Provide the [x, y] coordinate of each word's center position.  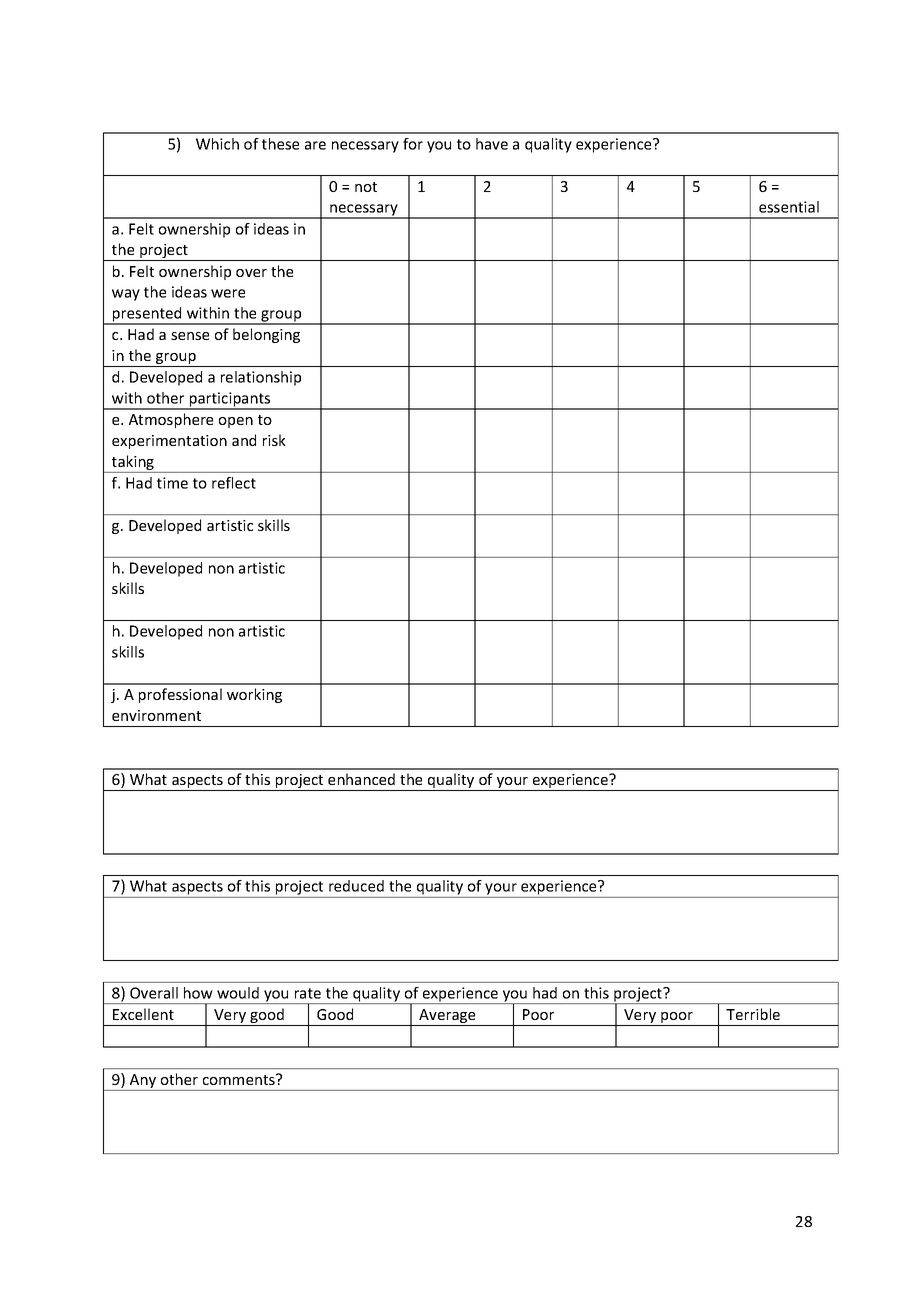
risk [274, 440]
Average [447, 1017]
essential [789, 207]
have [492, 144]
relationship [261, 378]
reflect [234, 483]
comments [240, 1079]
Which [217, 144]
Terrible [753, 1014]
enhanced [361, 779]
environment [156, 715]
